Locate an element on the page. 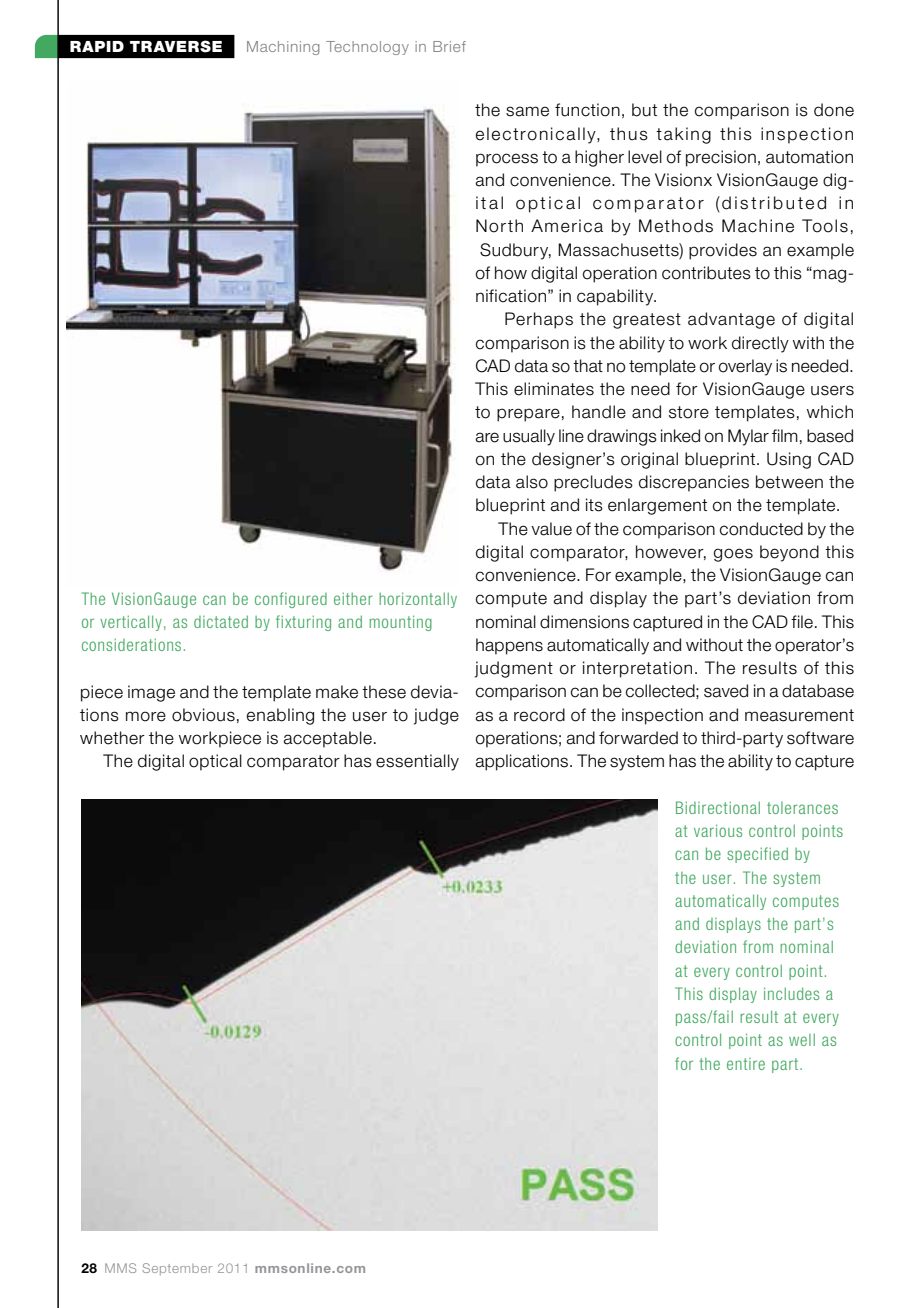 The width and height of the page is (924, 1308). traverse is located at coordinates (176, 46).
